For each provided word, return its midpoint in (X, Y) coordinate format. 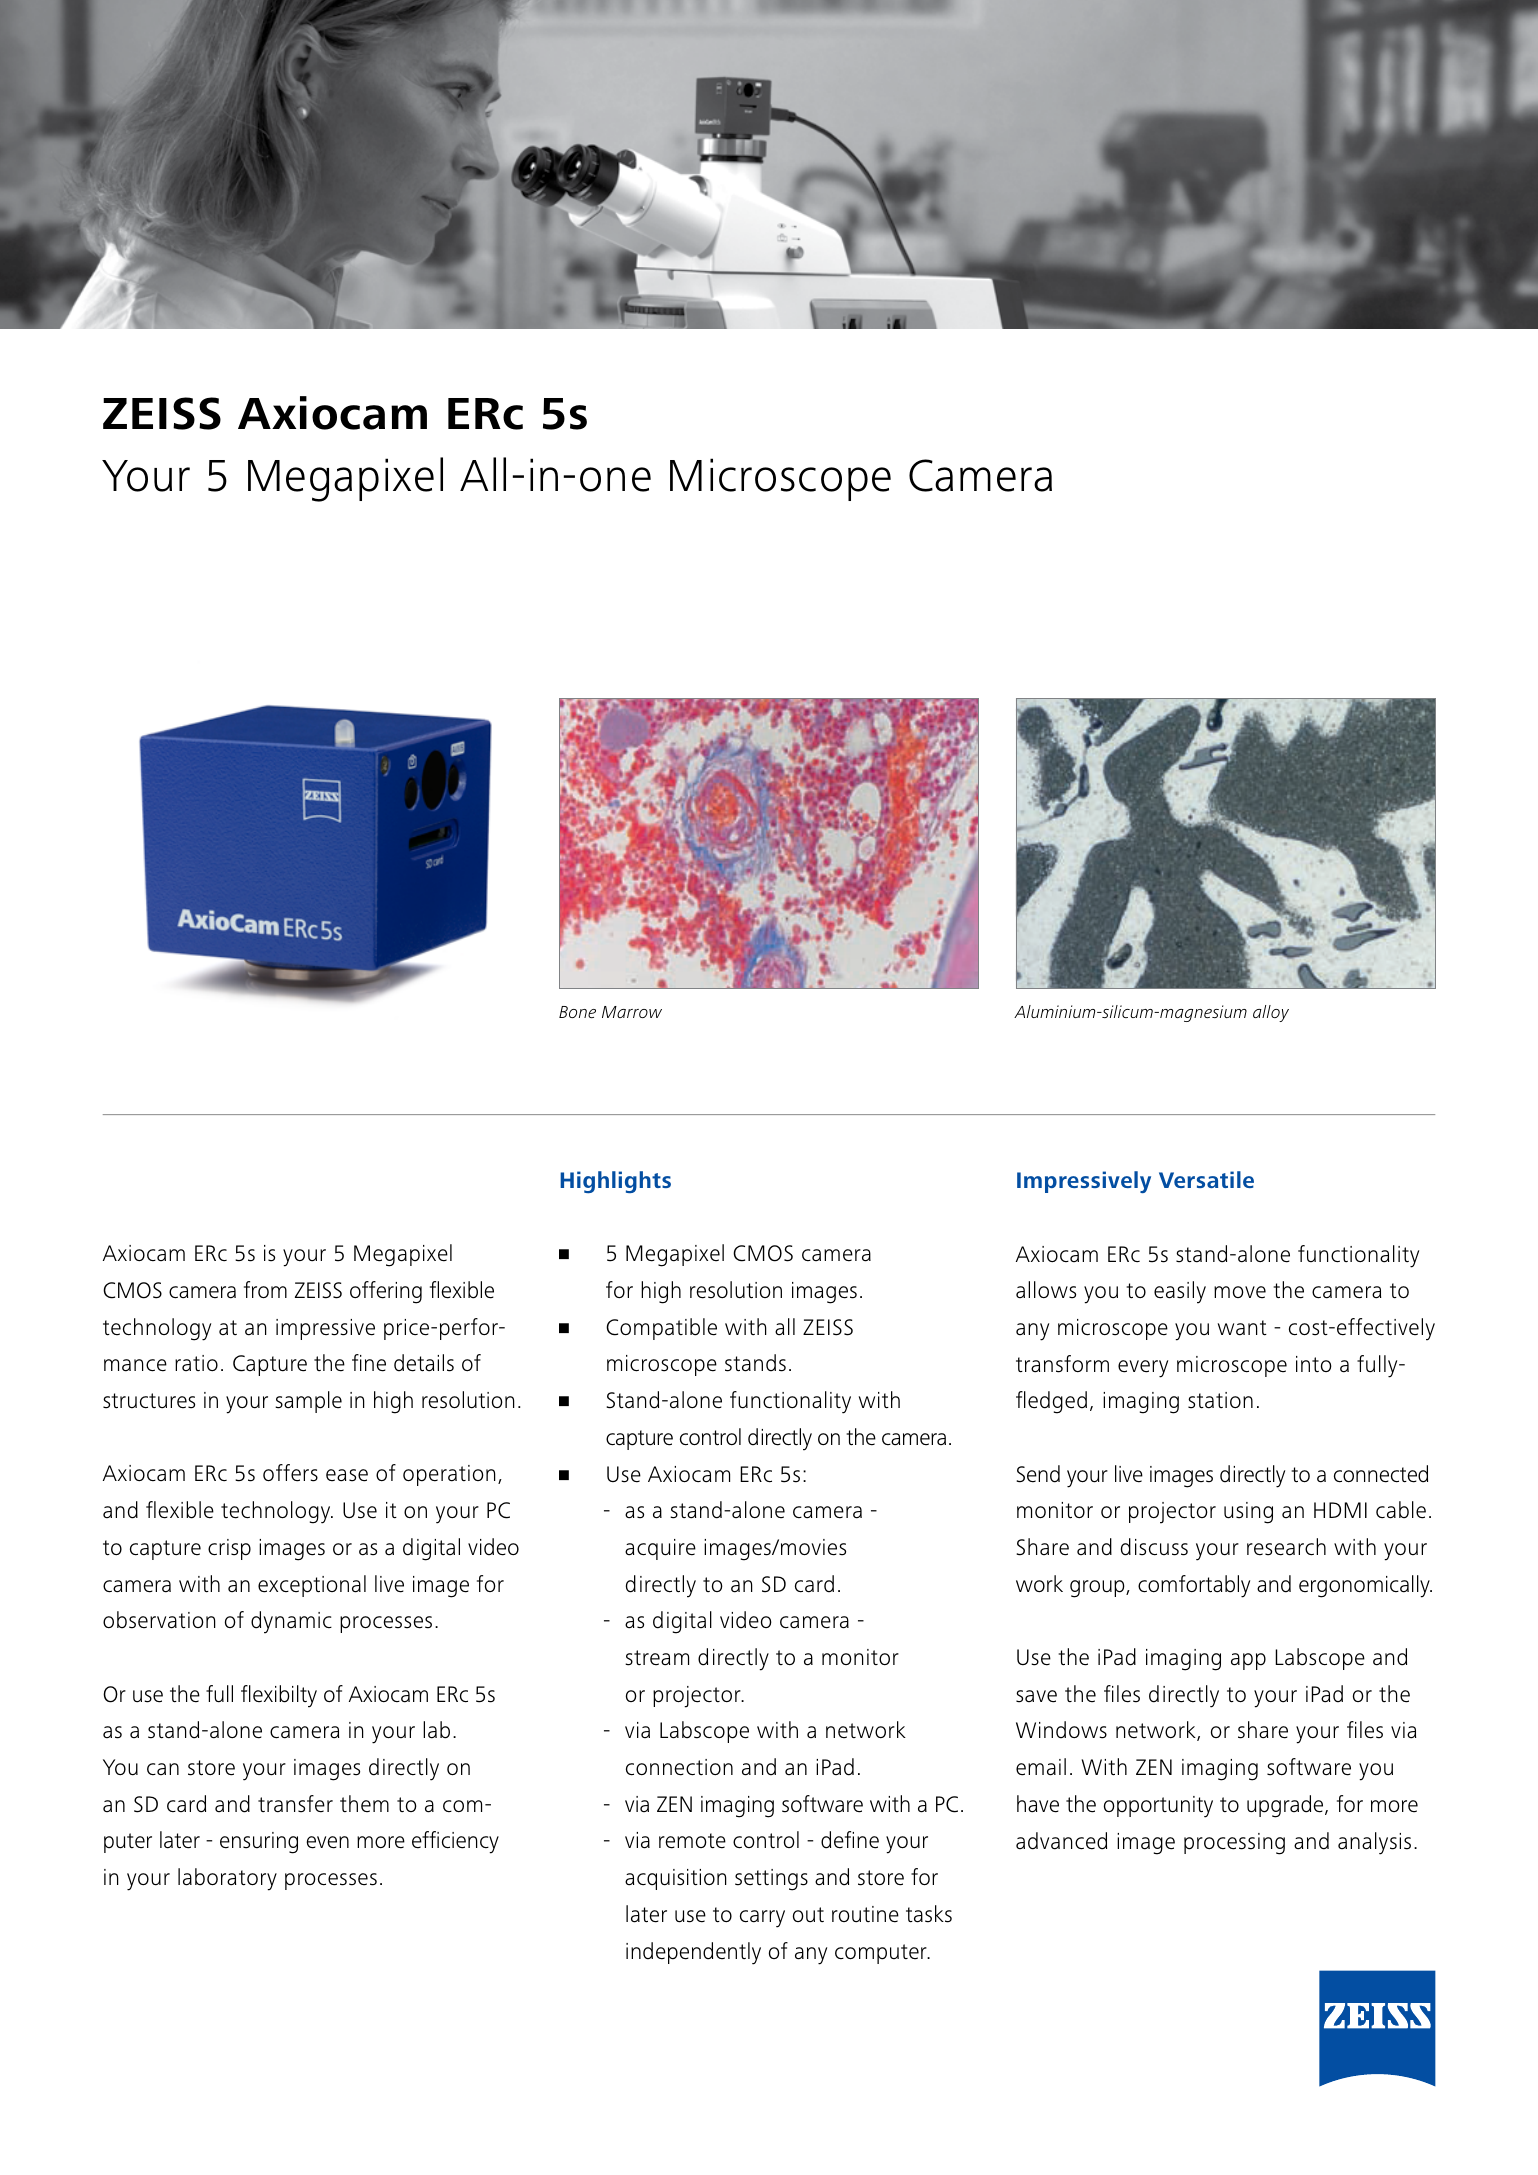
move (1240, 1292)
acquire (660, 1549)
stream (657, 1658)
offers (290, 1473)
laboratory (227, 1879)
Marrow (632, 1012)
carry (762, 1919)
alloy (1271, 1013)
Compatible (661, 1329)
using (1248, 1513)
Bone (577, 1012)
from (265, 1290)
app (1248, 1661)
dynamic (291, 1622)
